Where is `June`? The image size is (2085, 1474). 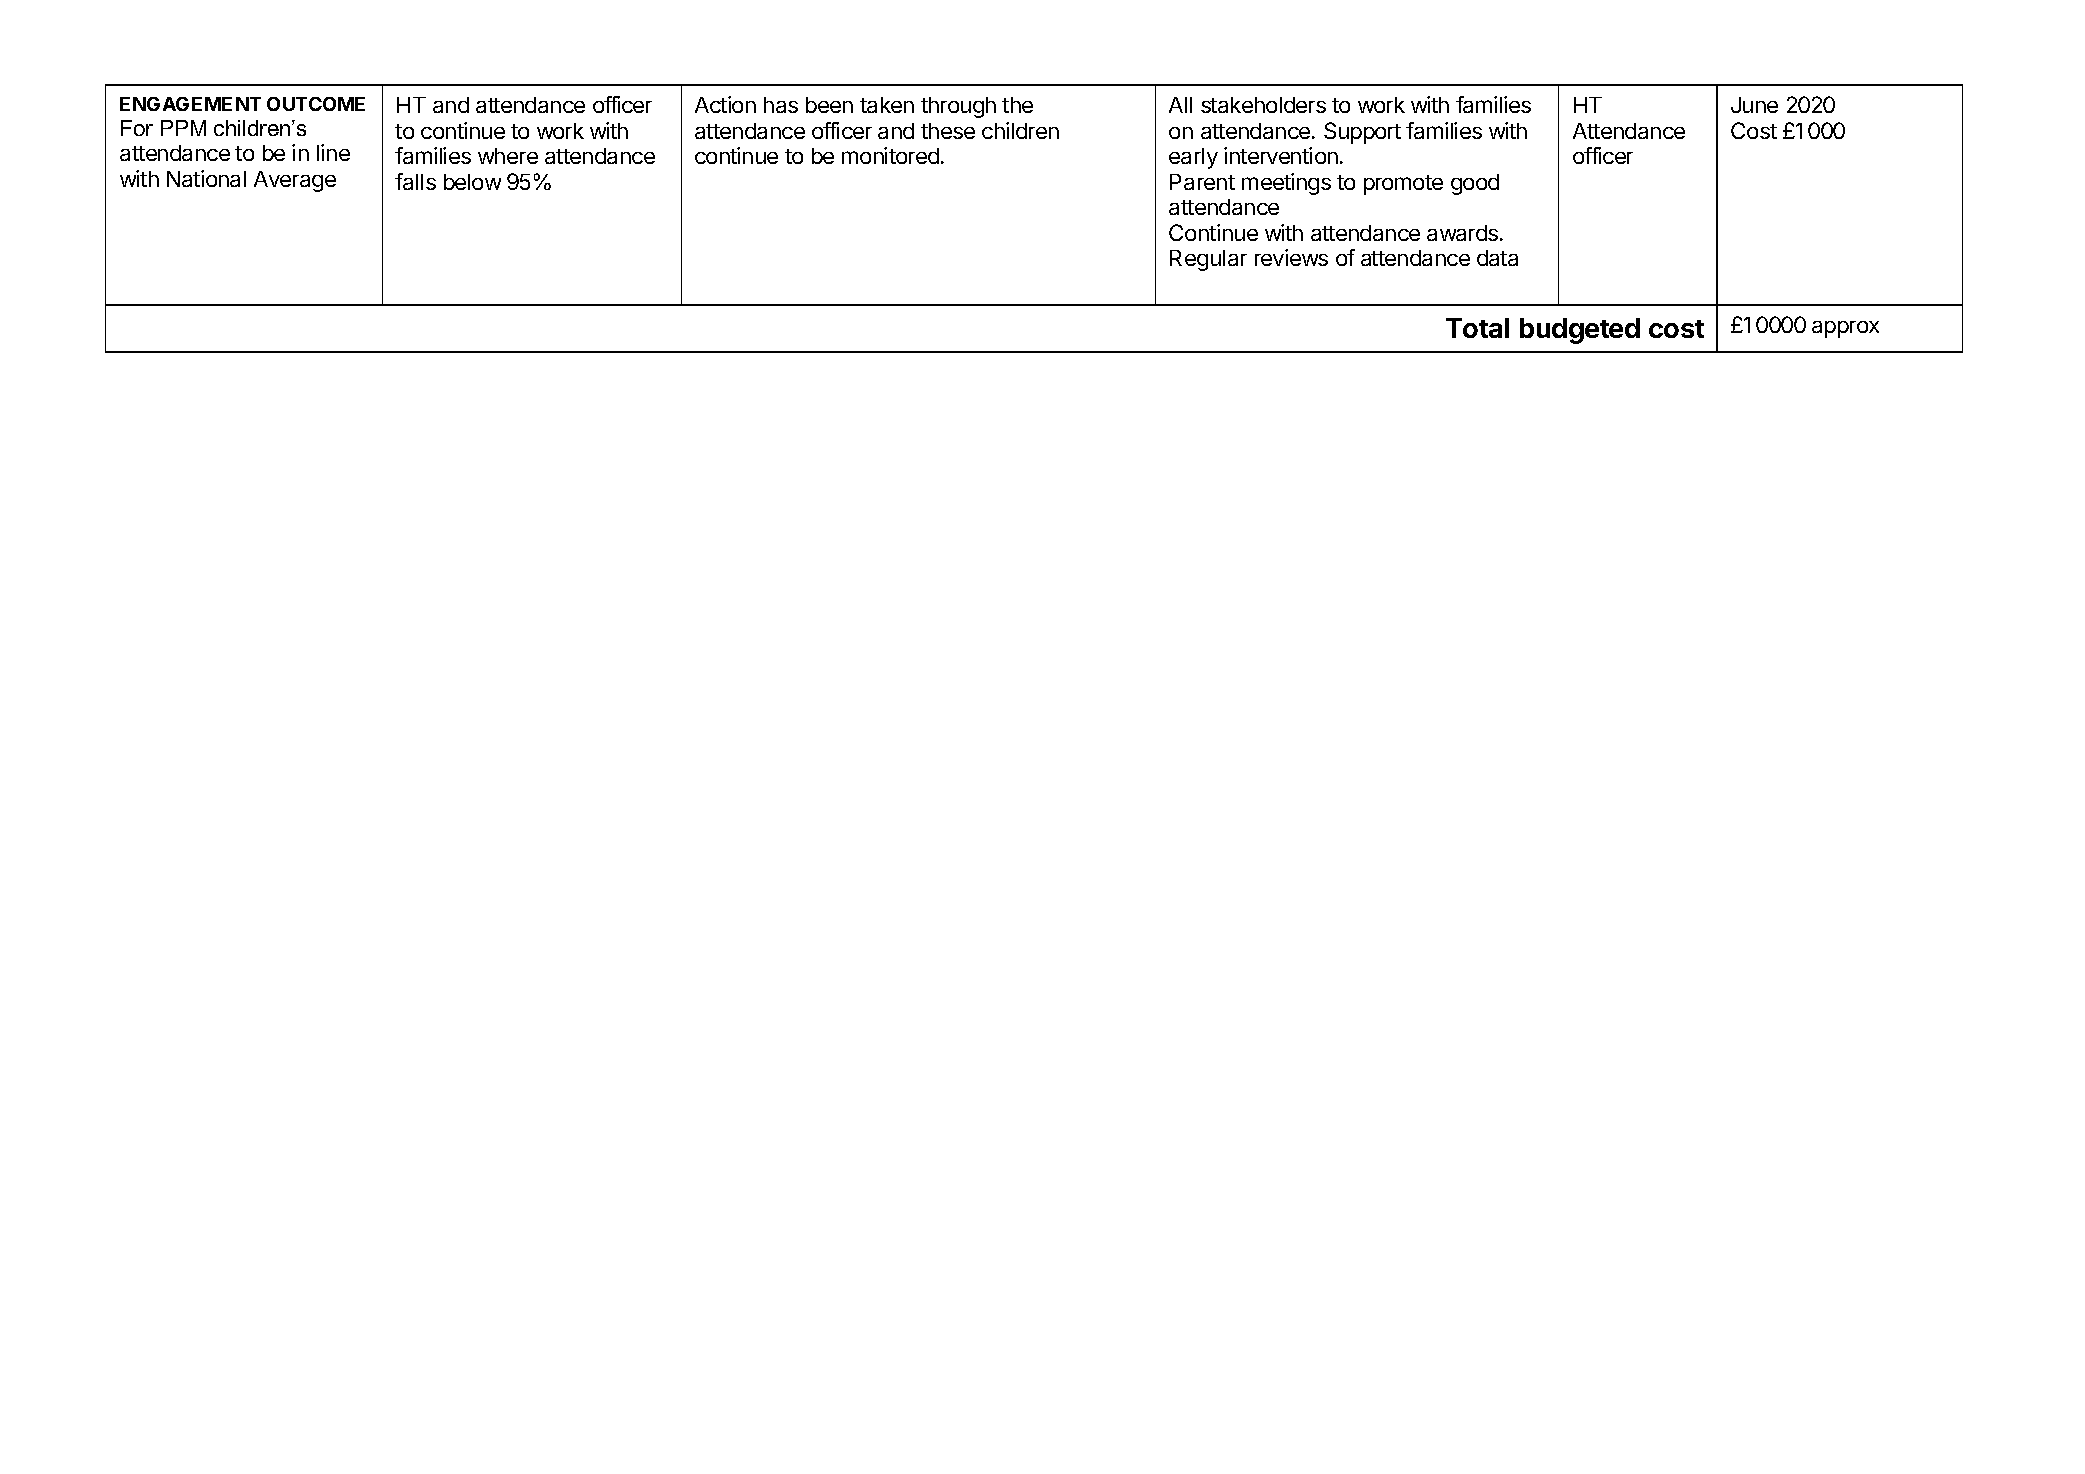
June is located at coordinates (1754, 105).
